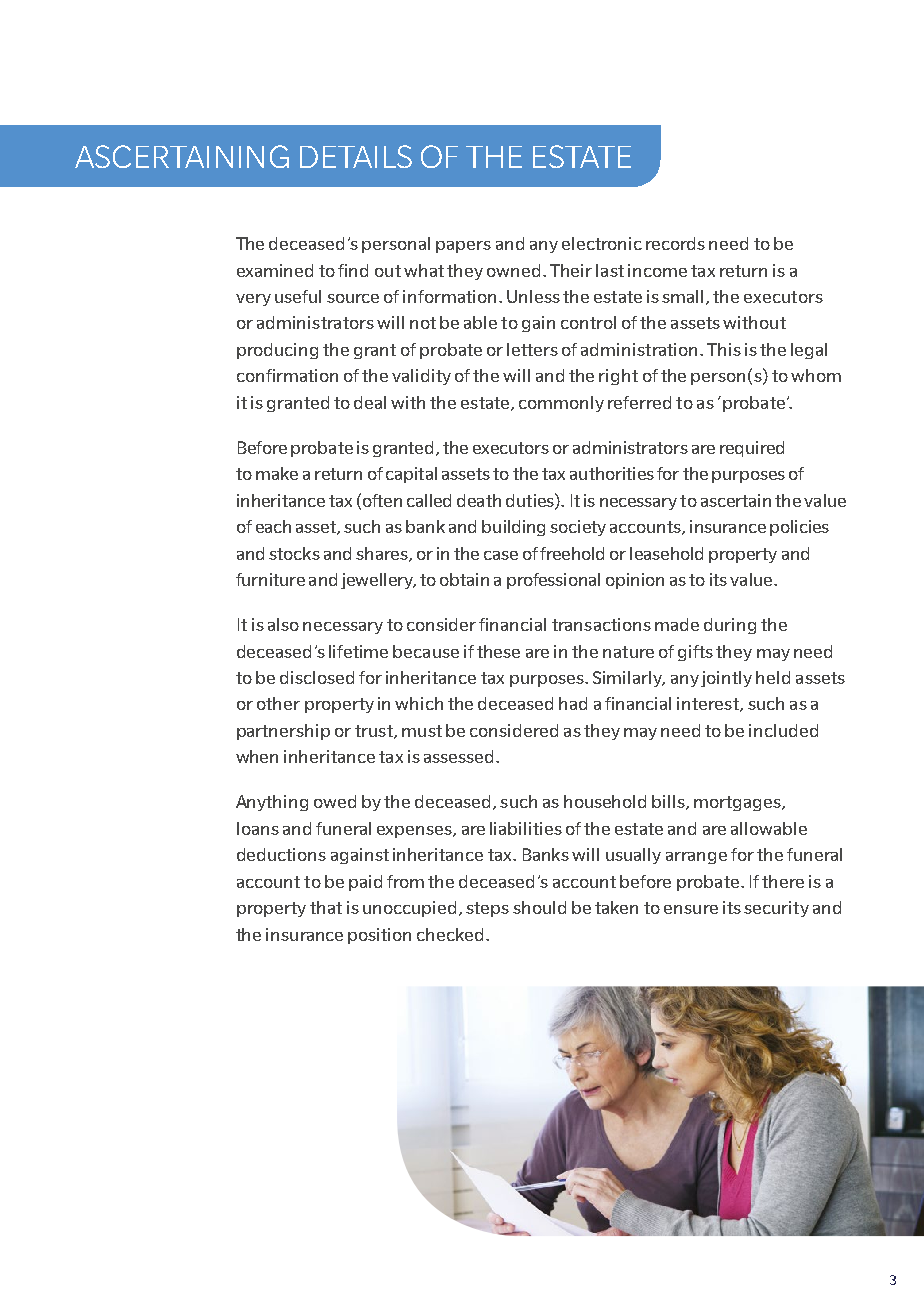 The image size is (924, 1311). Describe the element at coordinates (776, 909) in the screenshot. I see `security` at that location.
